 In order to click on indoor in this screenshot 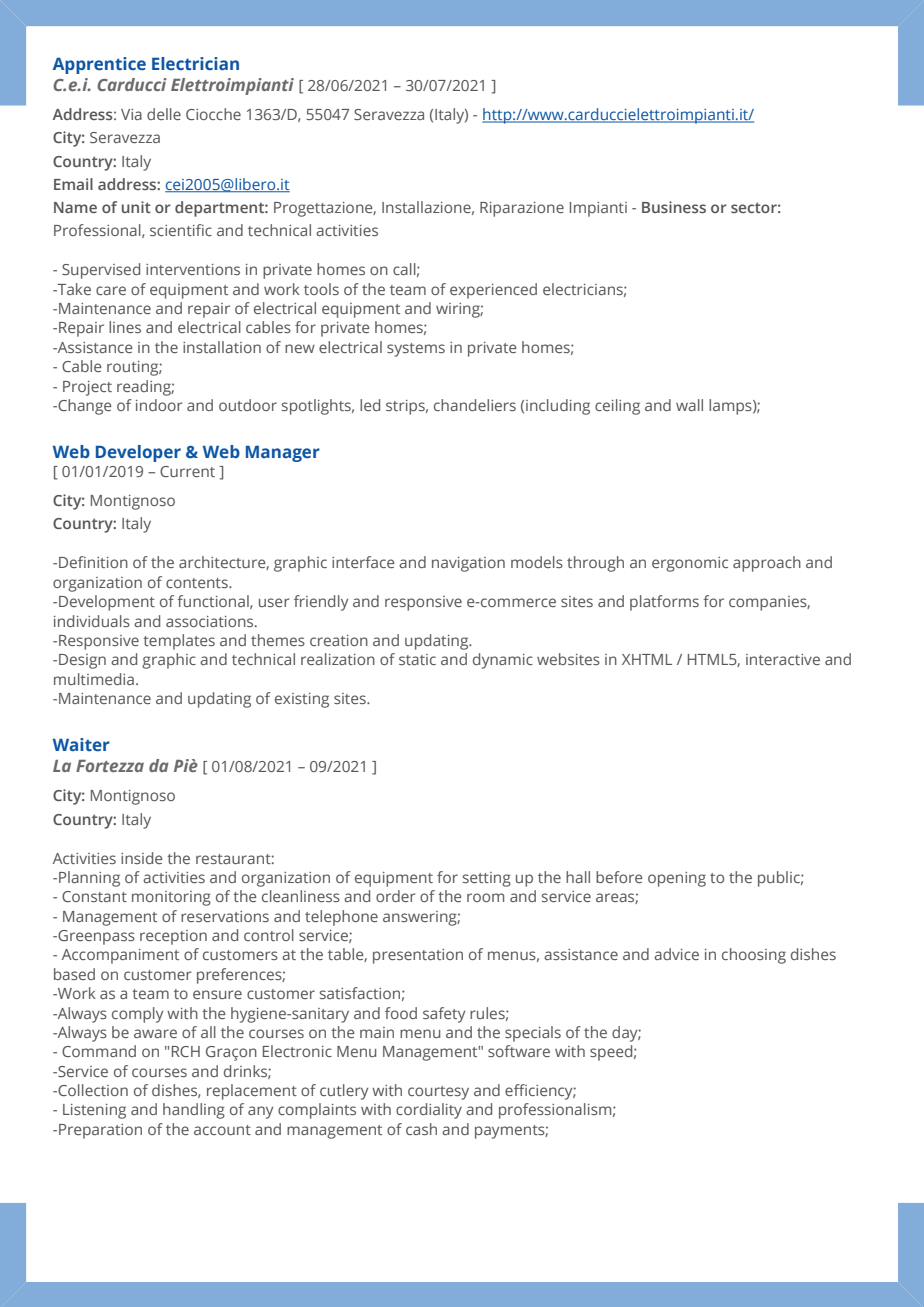, I will do `click(159, 405)`.
